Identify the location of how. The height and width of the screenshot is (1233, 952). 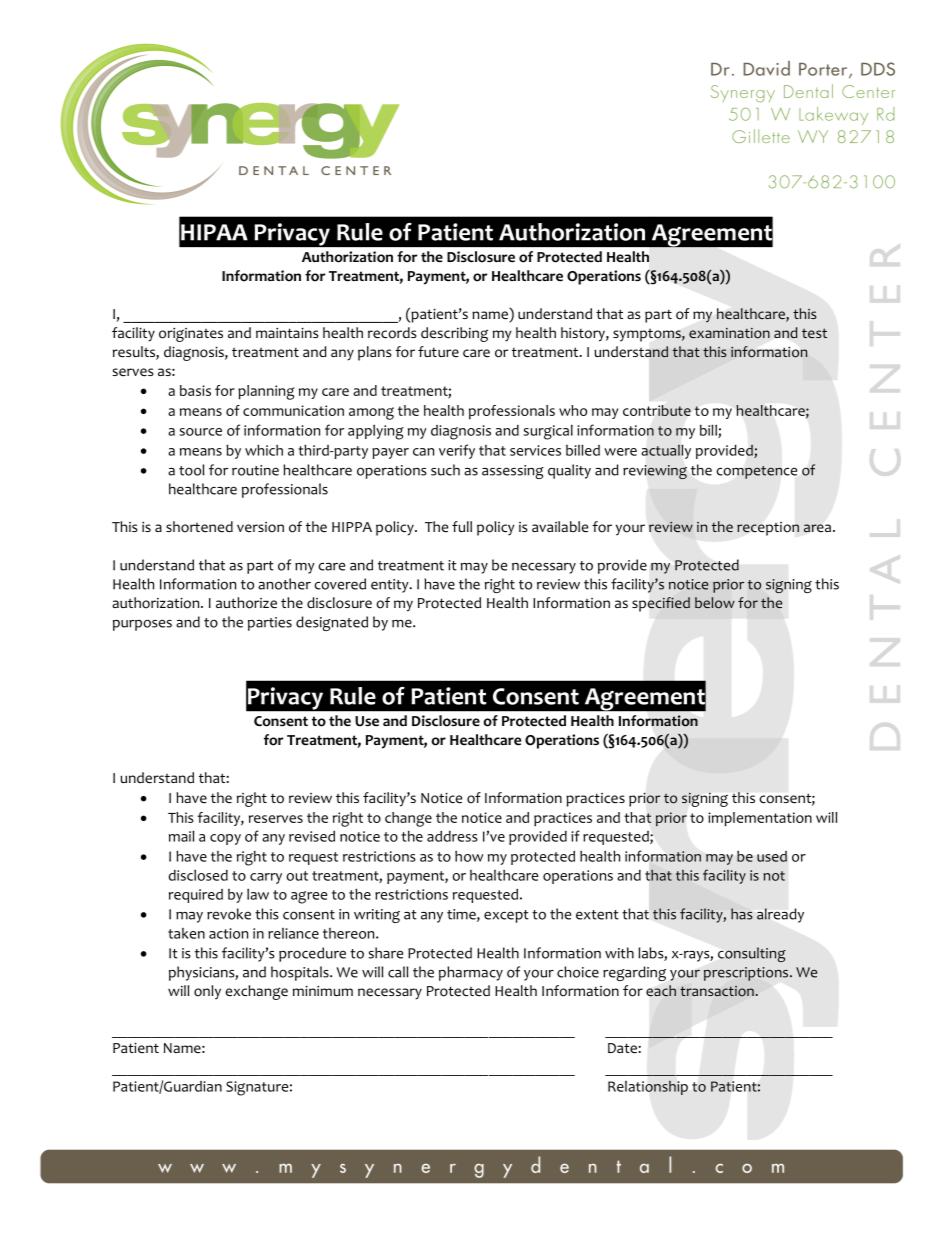
(469, 856).
